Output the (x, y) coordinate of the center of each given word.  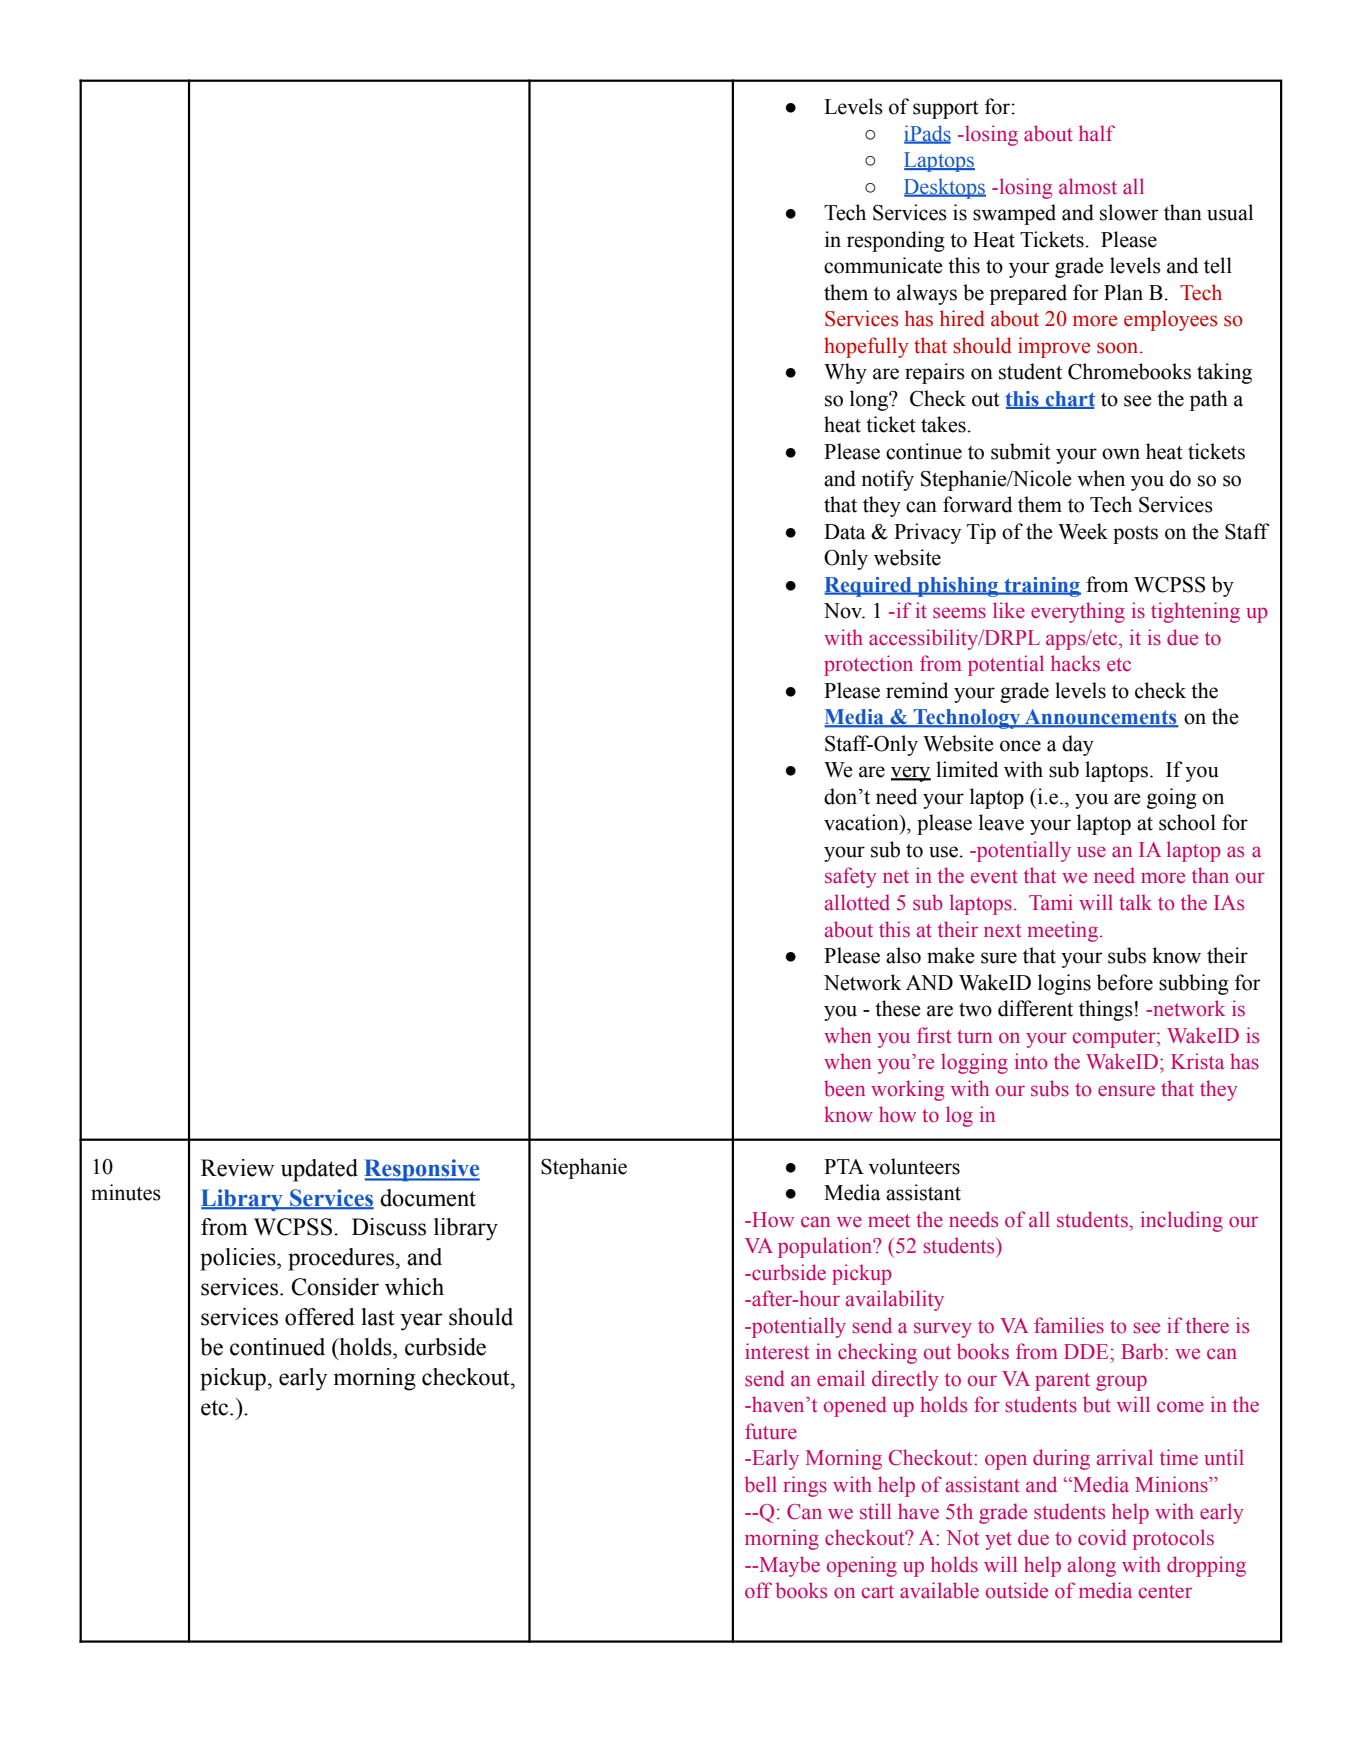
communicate (883, 265)
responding (896, 241)
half (1097, 133)
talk (1135, 902)
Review (237, 1168)
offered (320, 1317)
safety (850, 877)
